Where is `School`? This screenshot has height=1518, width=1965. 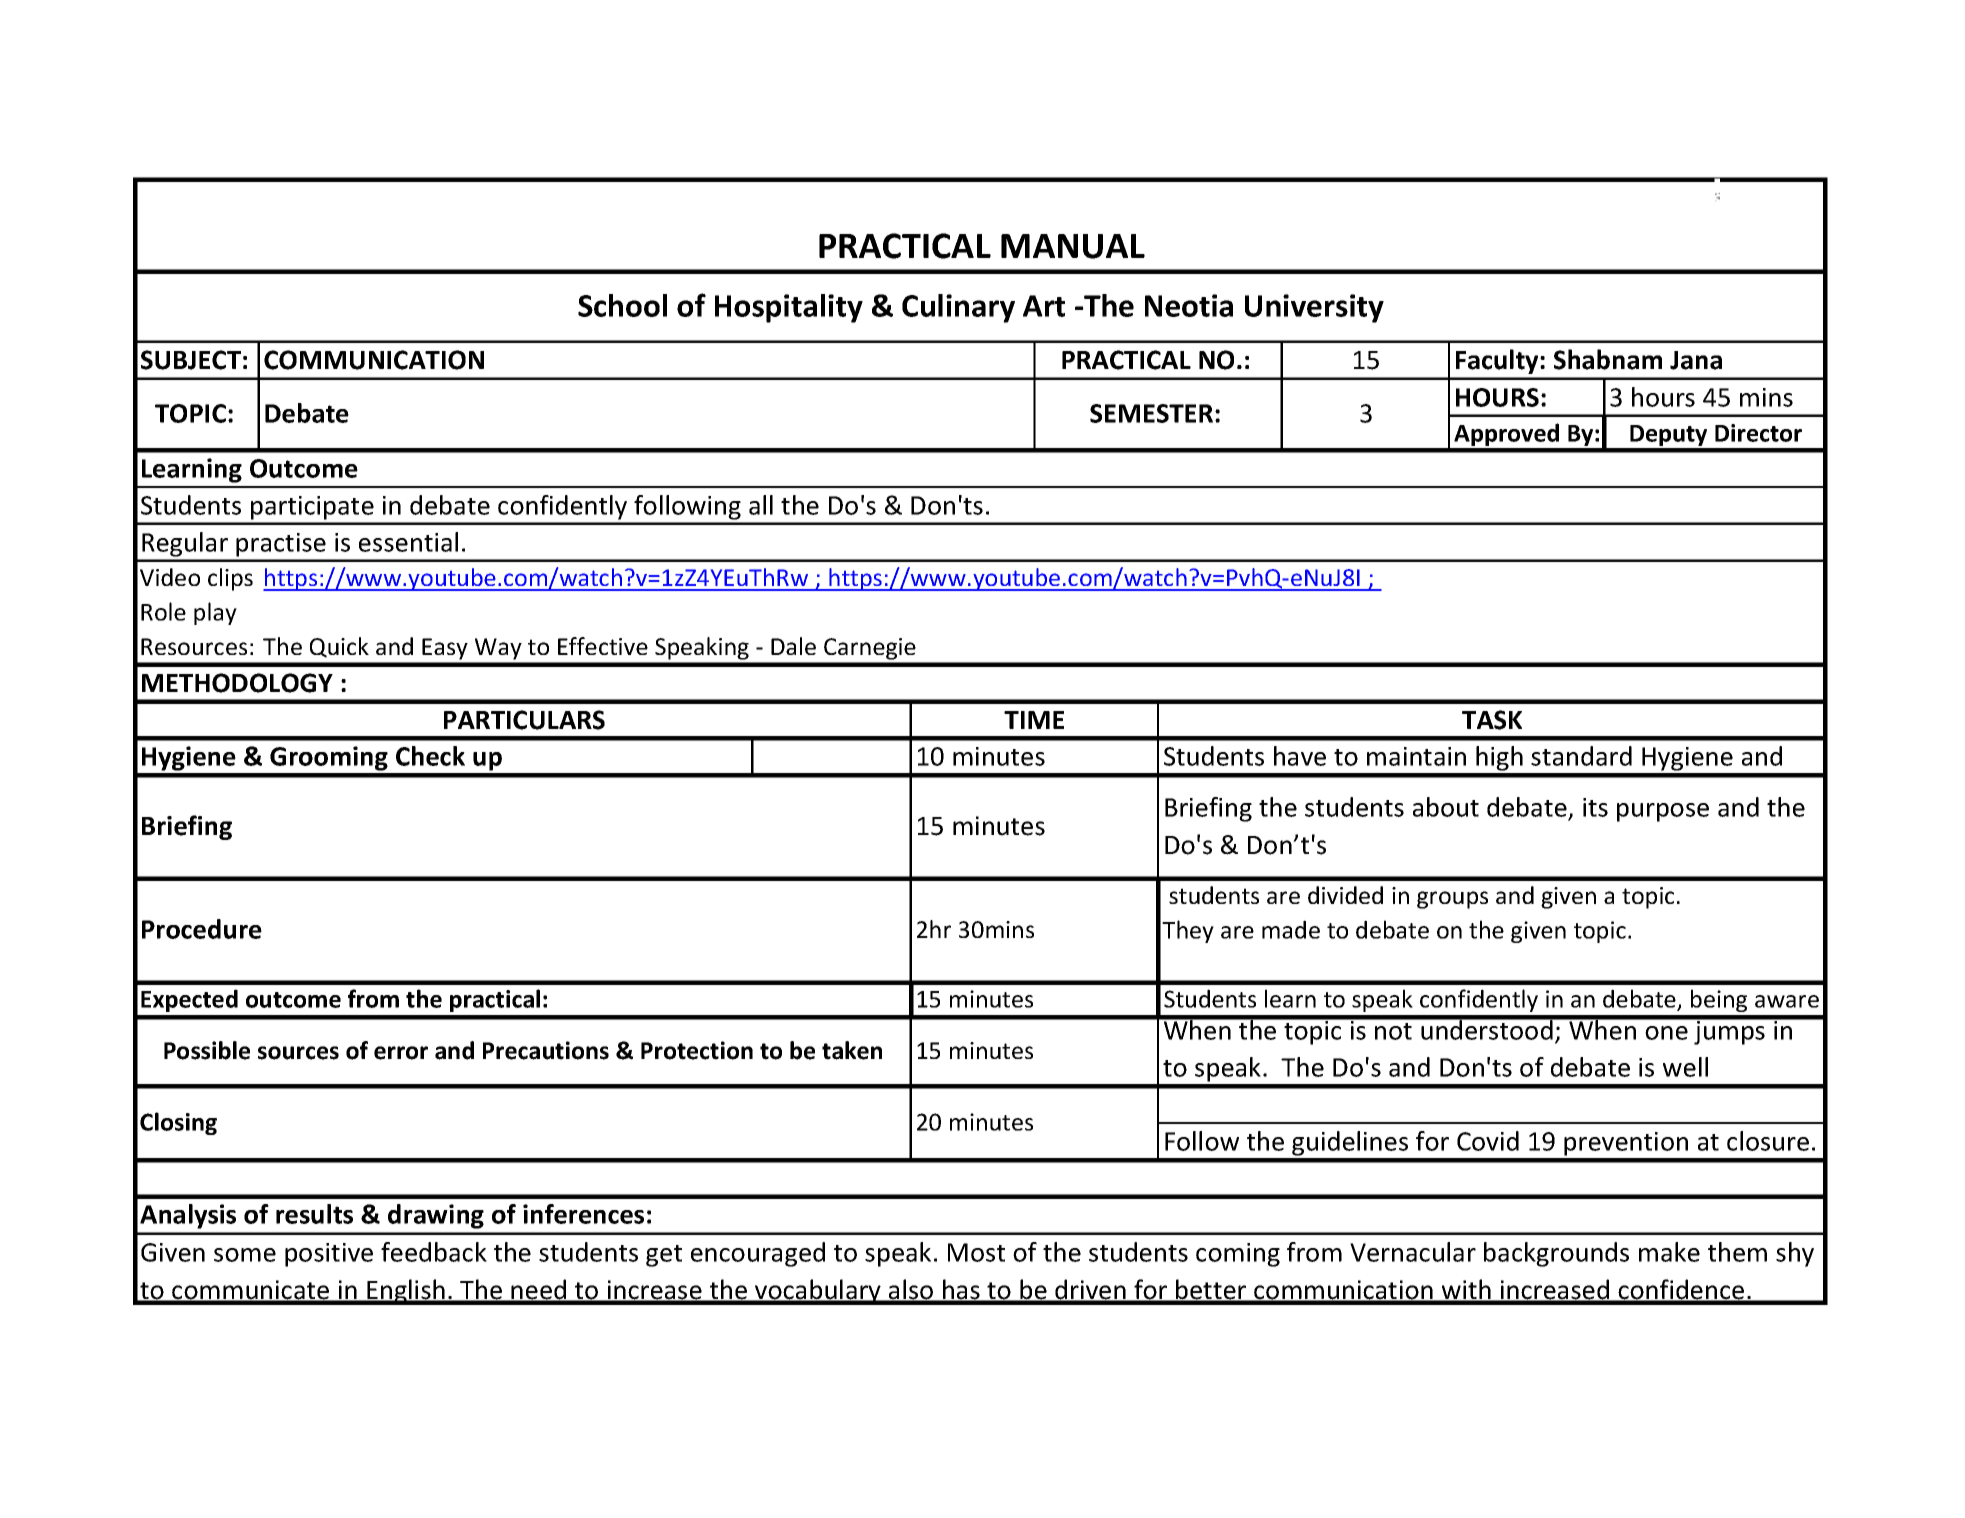 School is located at coordinates (622, 305).
